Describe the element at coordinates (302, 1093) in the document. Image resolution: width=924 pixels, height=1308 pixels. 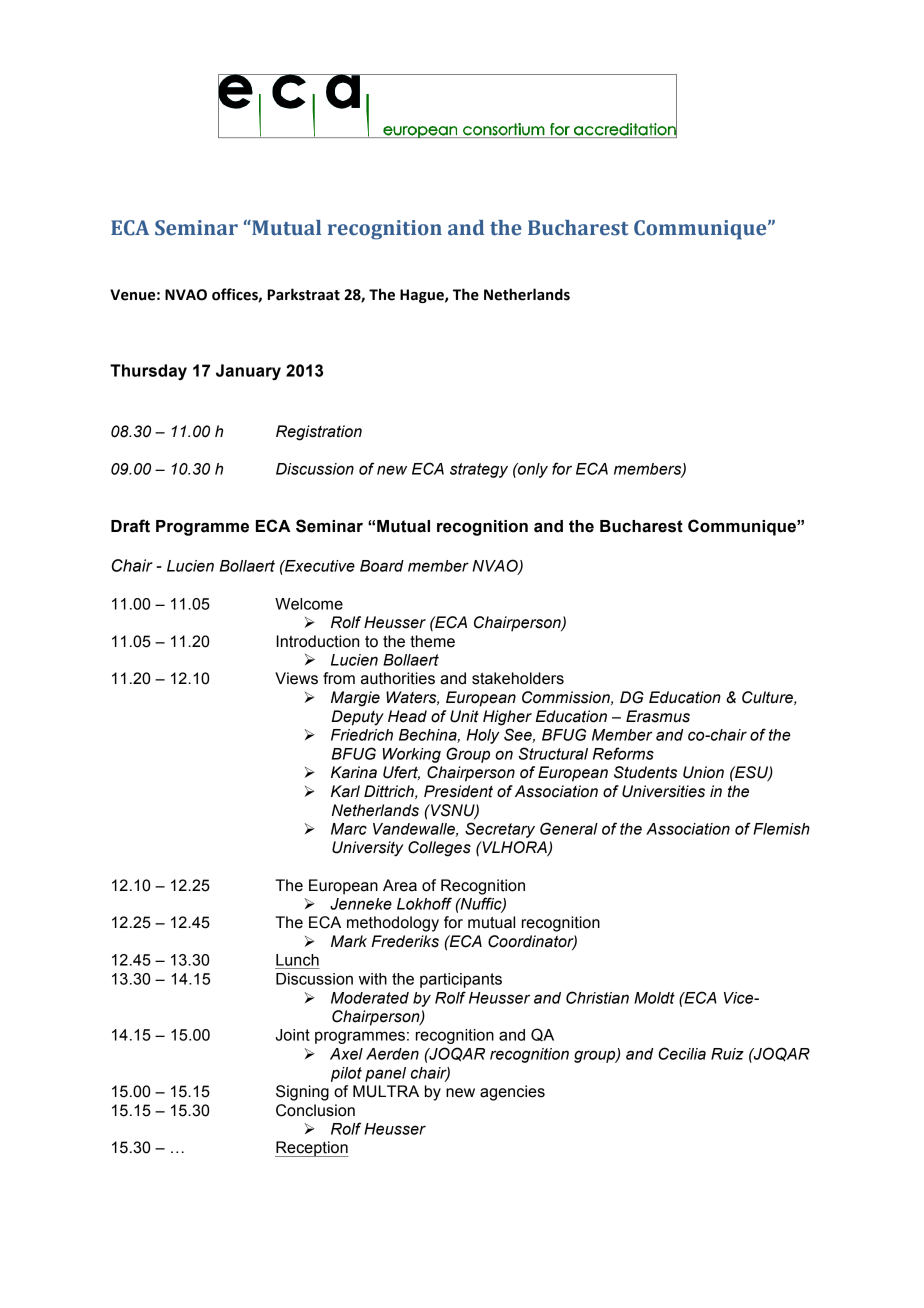
I see `Signing` at that location.
